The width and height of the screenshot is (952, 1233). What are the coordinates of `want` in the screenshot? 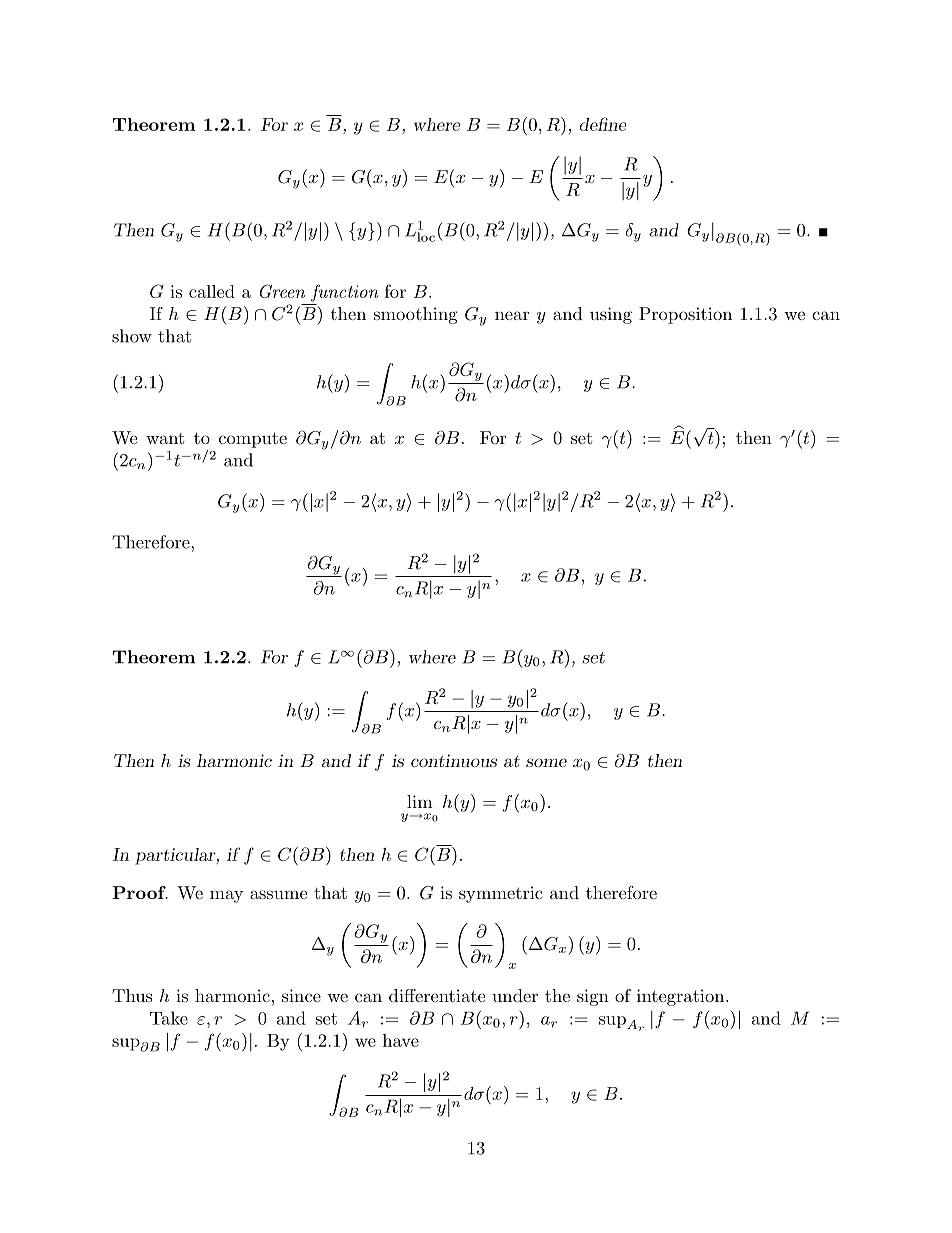 It's located at (165, 438).
